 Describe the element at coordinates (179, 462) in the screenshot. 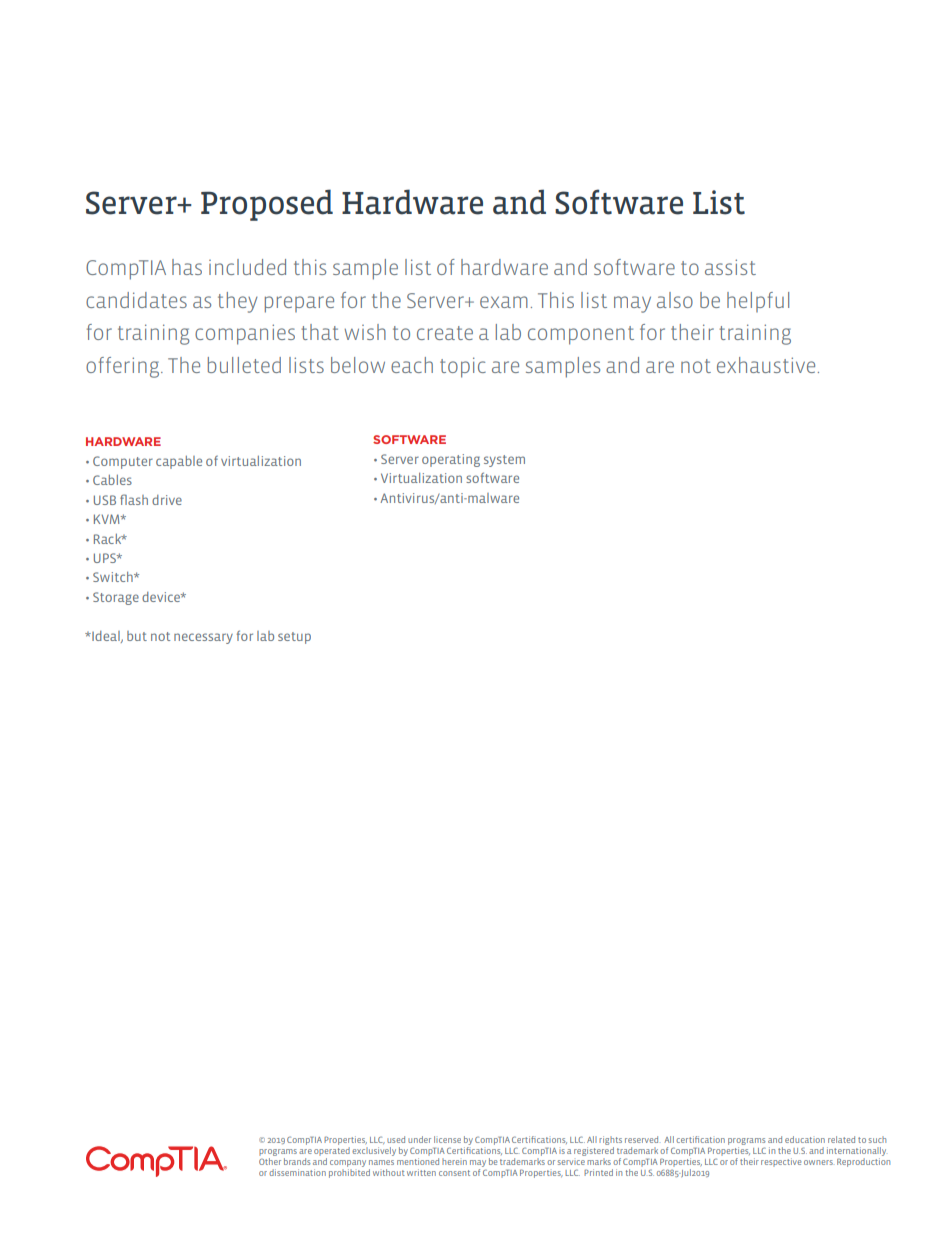

I see `capable` at that location.
